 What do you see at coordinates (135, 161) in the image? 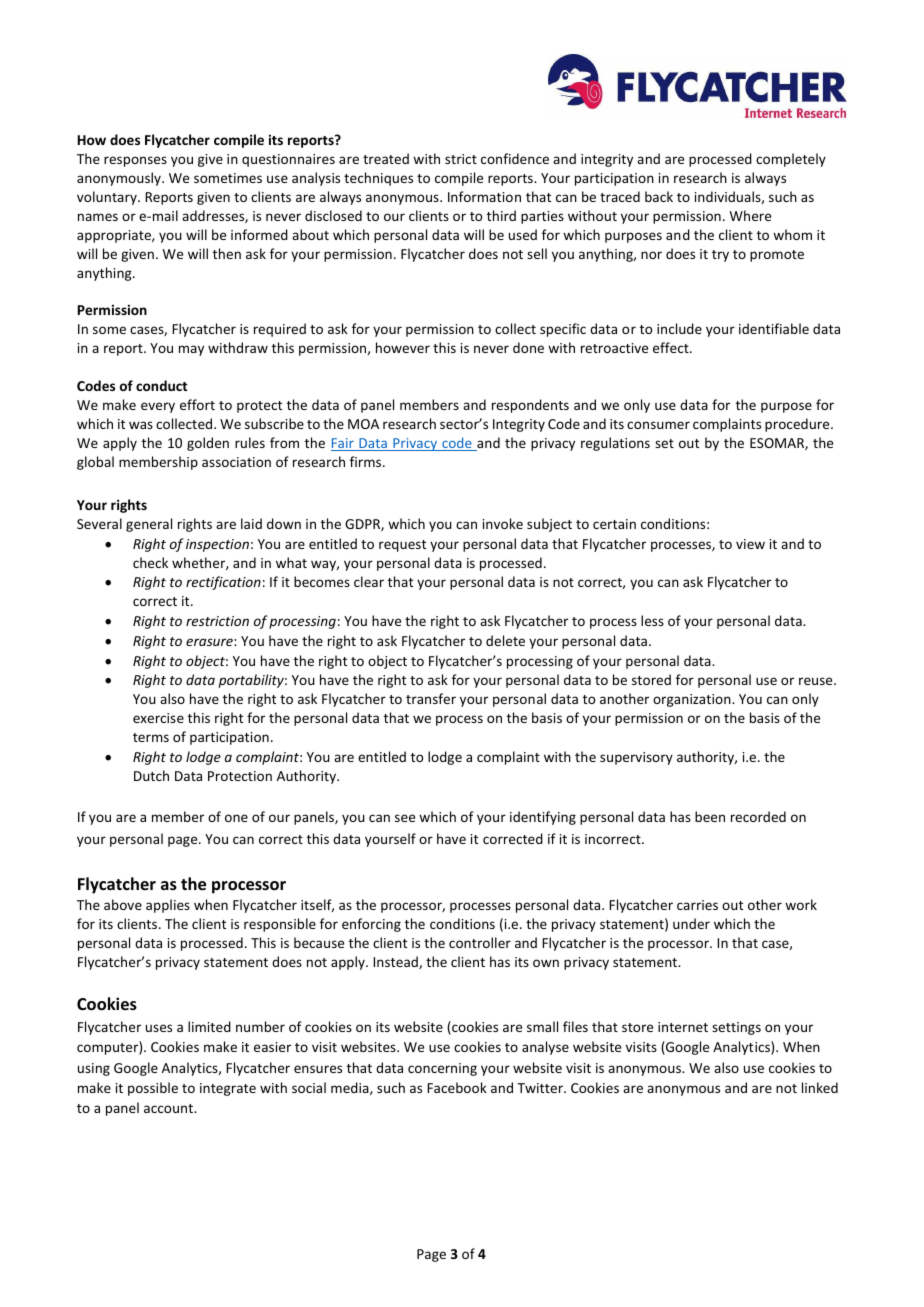
I see `responses` at bounding box center [135, 161].
